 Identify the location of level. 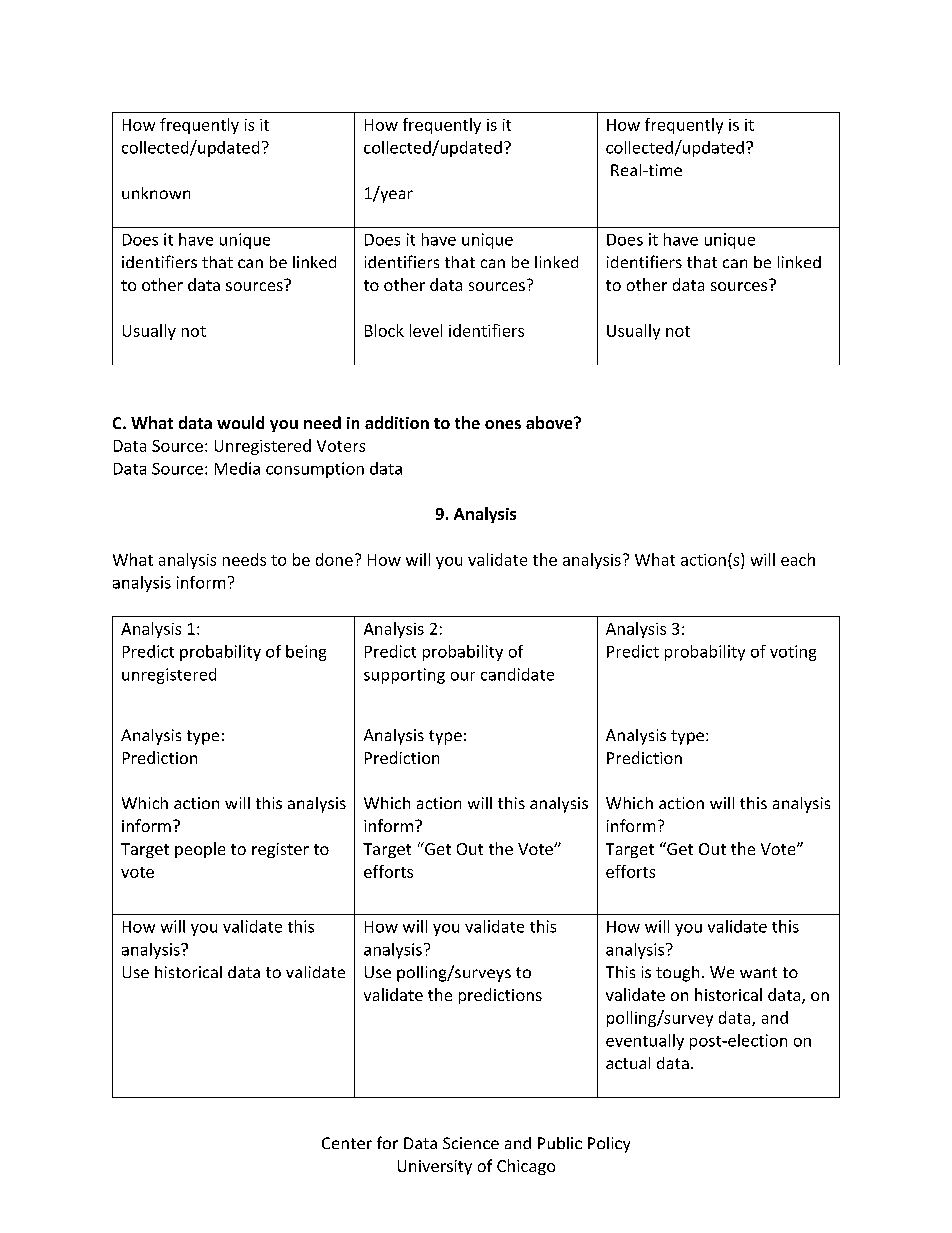
(426, 330).
